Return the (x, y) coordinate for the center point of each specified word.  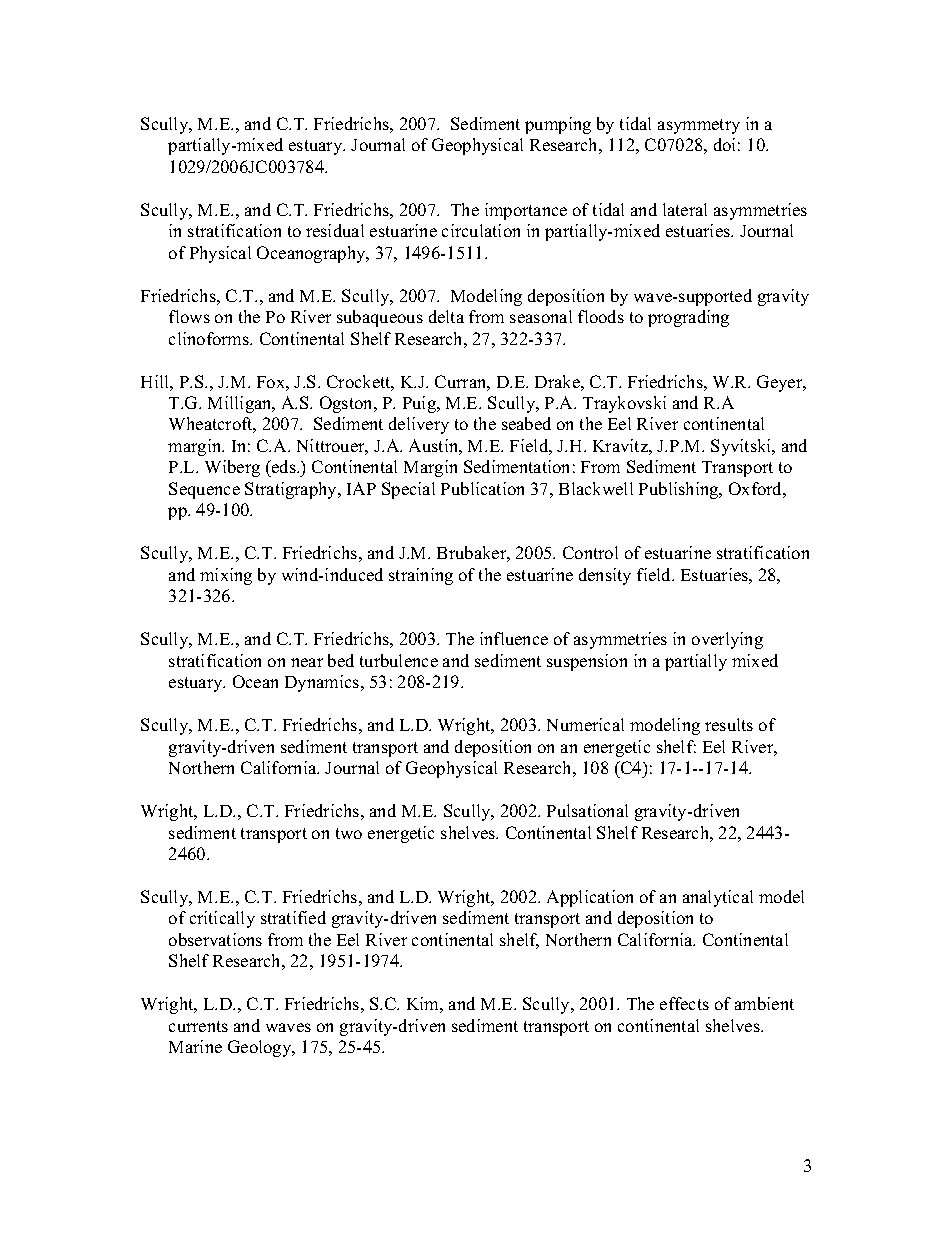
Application (590, 898)
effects (684, 1003)
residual (335, 230)
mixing (226, 576)
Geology (261, 1048)
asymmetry (699, 126)
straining (421, 576)
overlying (727, 640)
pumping (558, 125)
